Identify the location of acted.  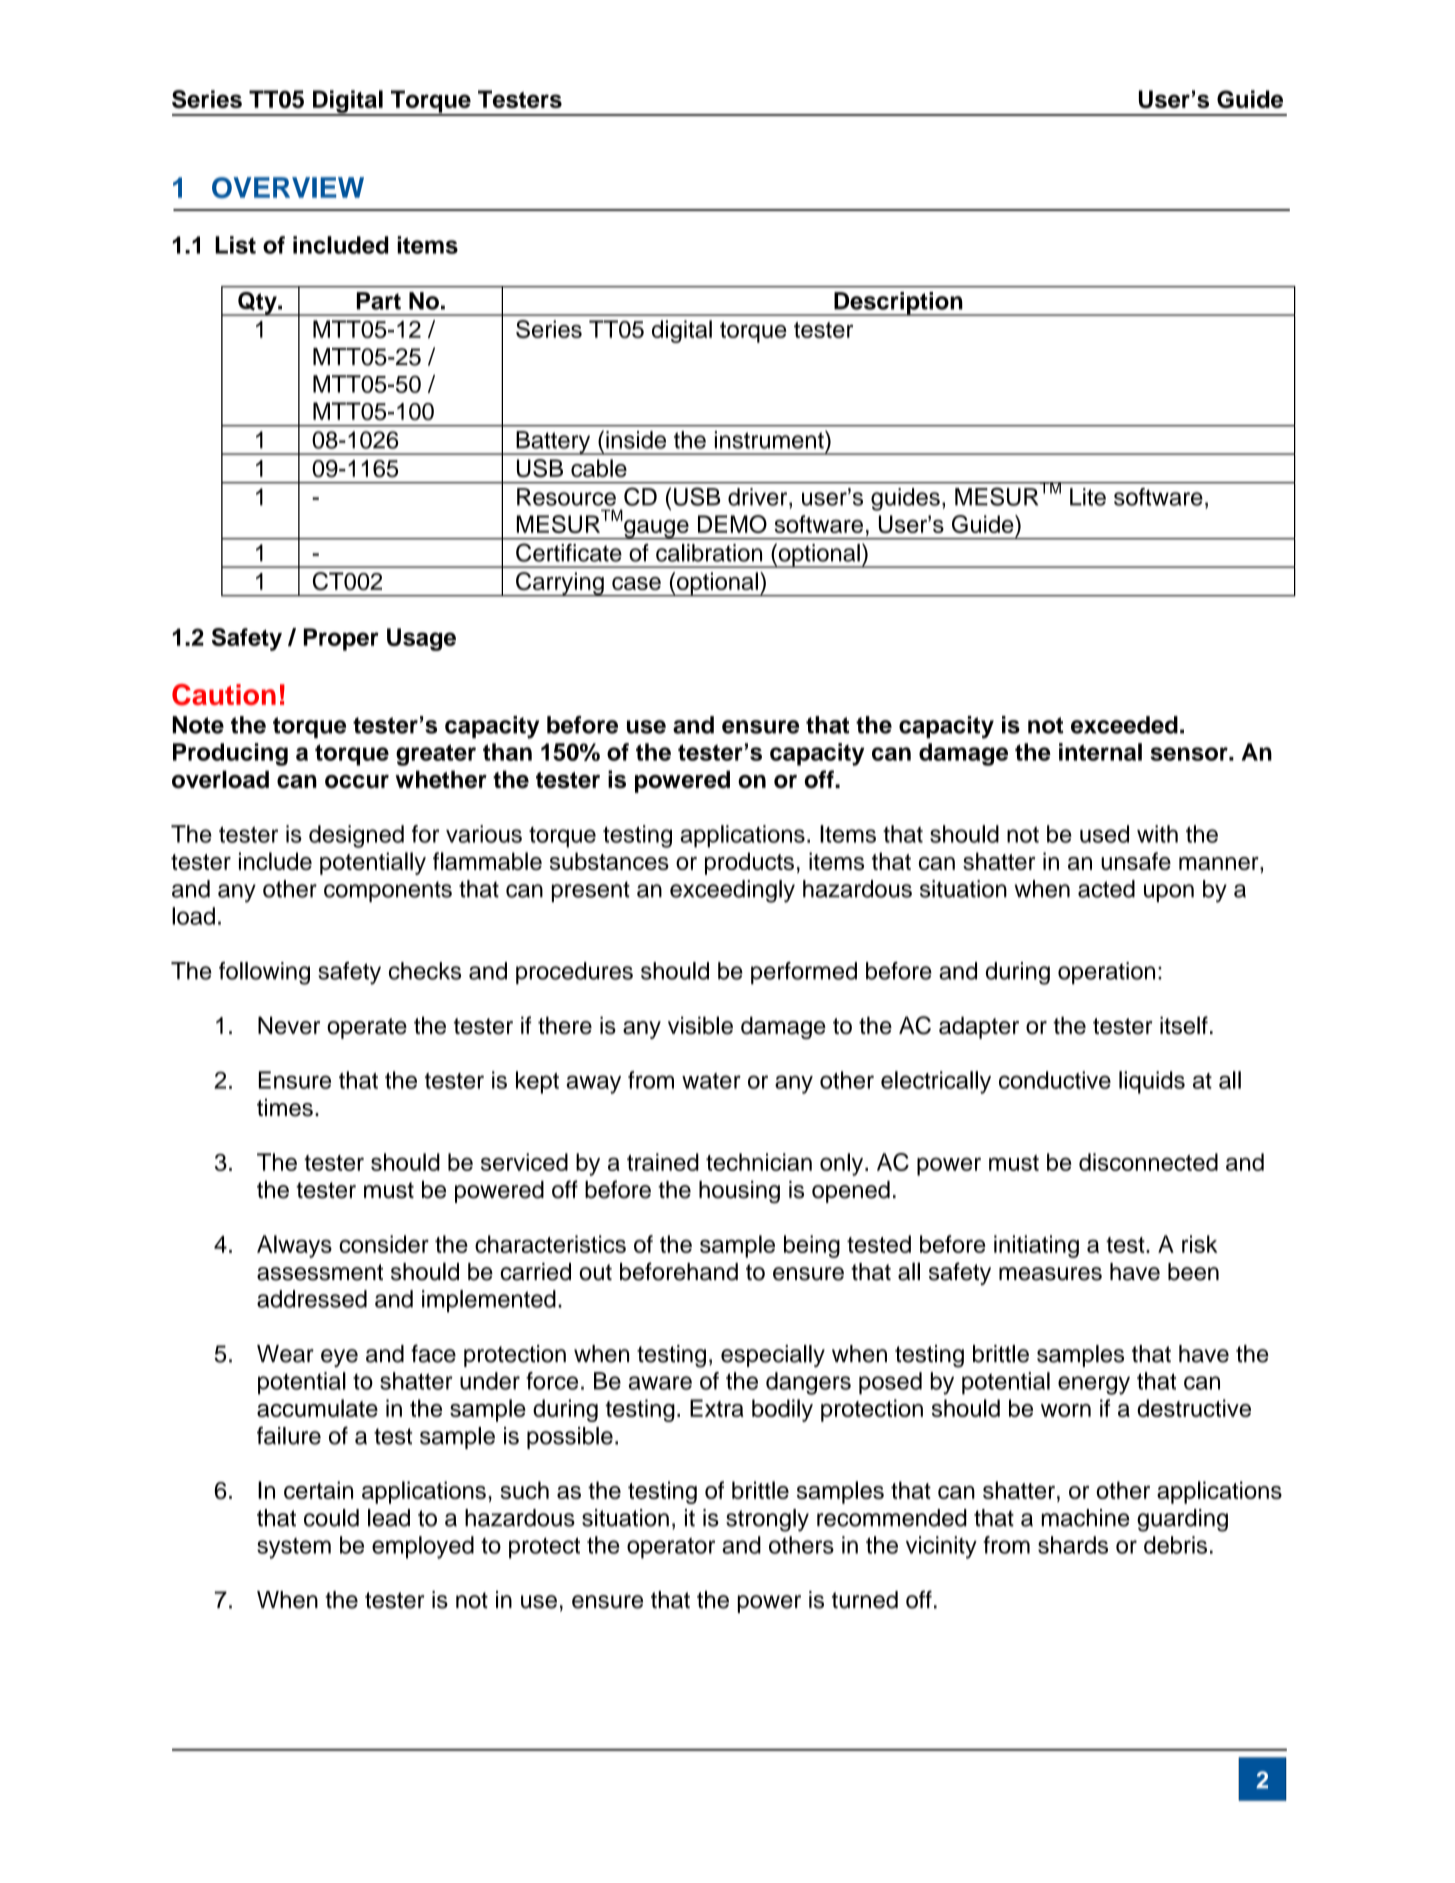
(1106, 889).
